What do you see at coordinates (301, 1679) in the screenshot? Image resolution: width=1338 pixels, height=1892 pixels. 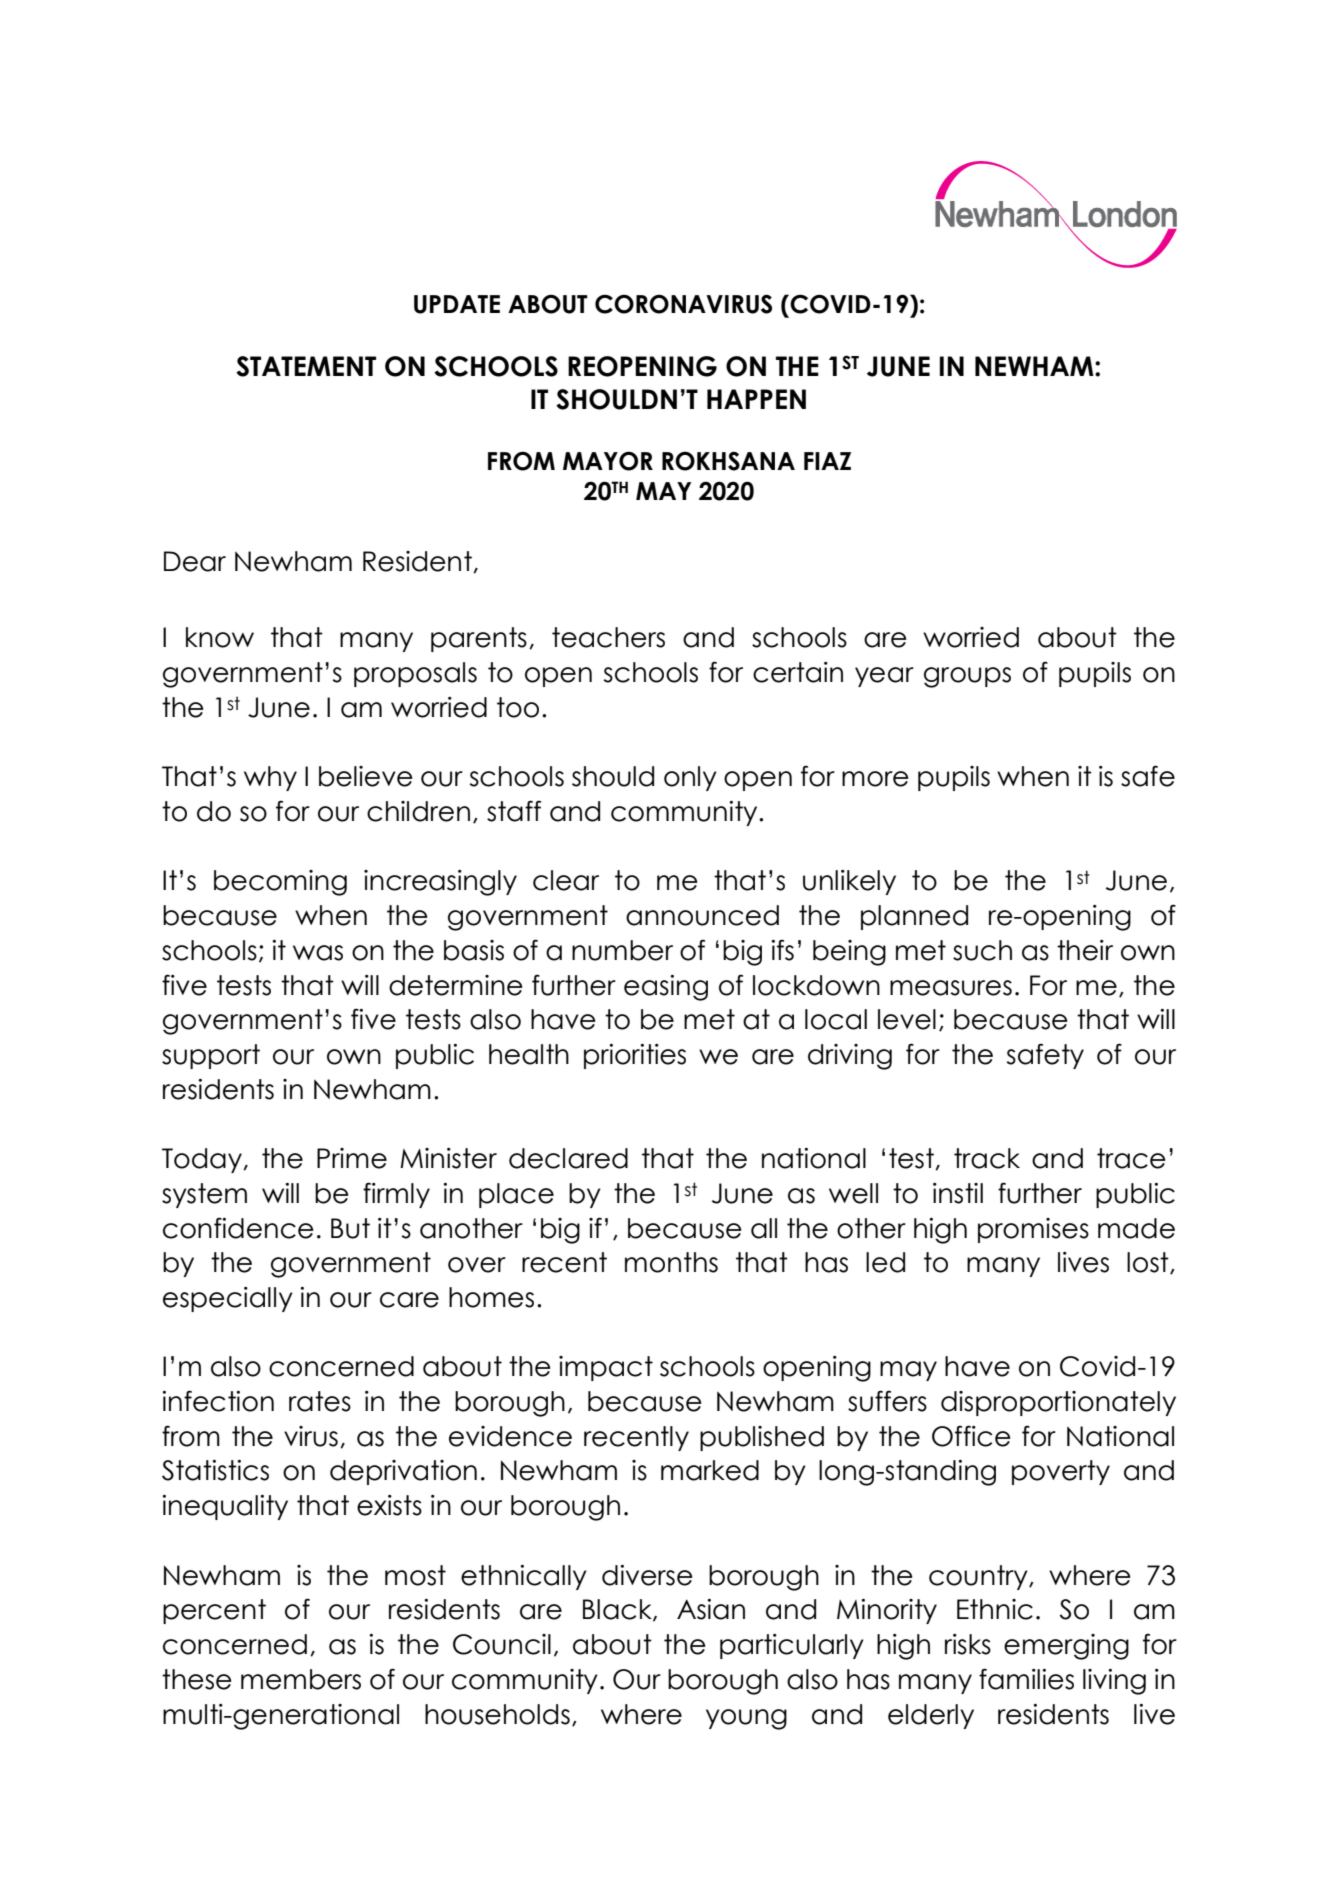 I see `members` at bounding box center [301, 1679].
